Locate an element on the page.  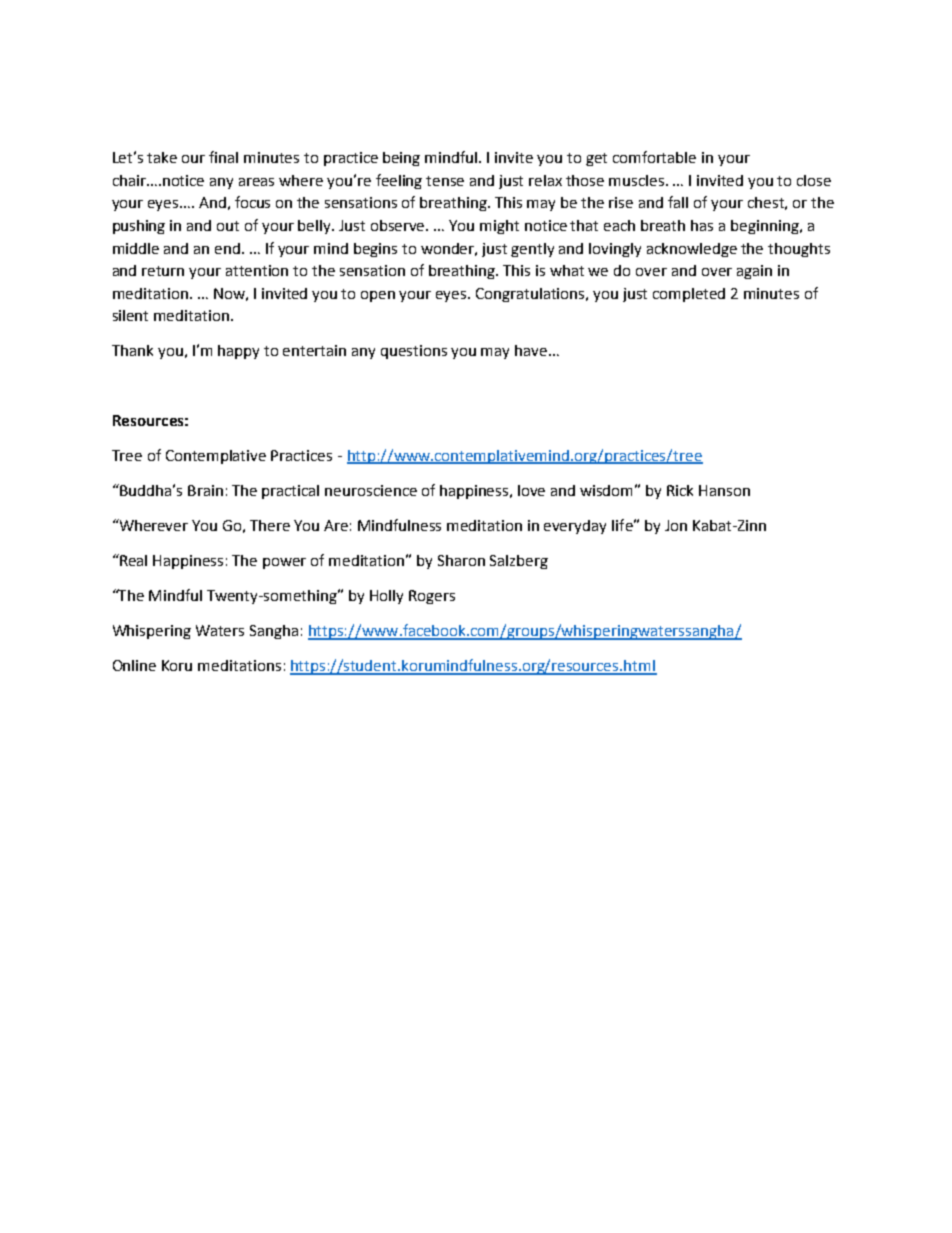
questions is located at coordinates (414, 352).
